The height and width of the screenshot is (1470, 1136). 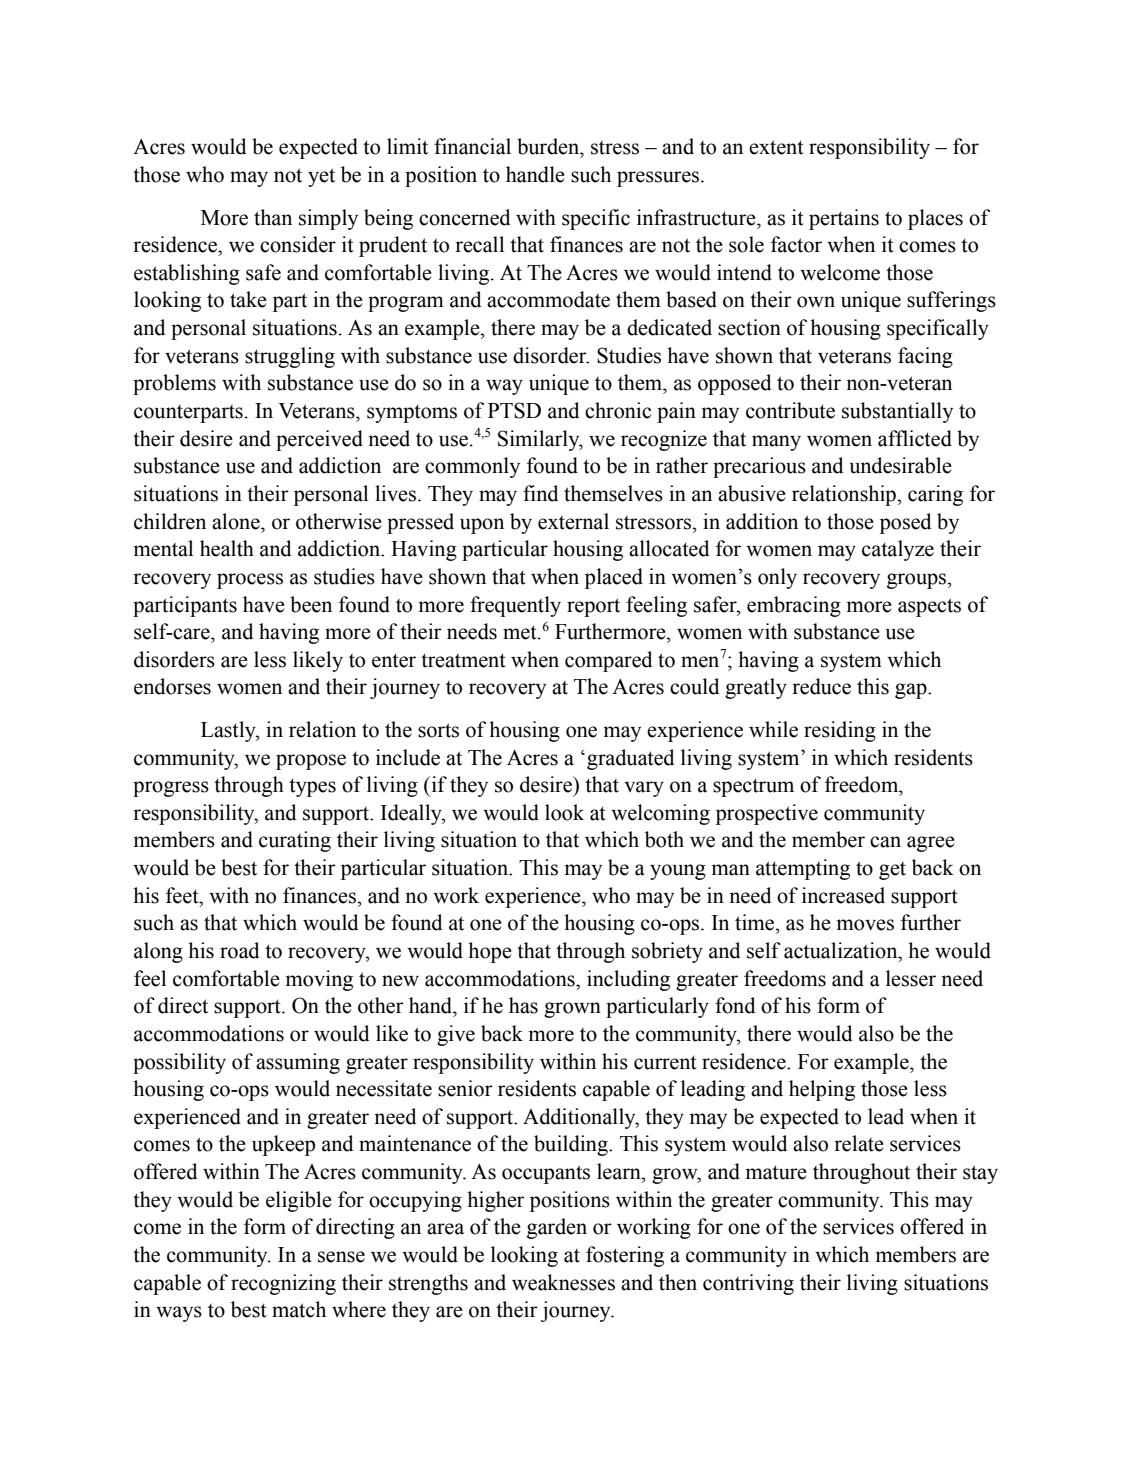 I want to click on weaknesses, so click(x=563, y=1282).
